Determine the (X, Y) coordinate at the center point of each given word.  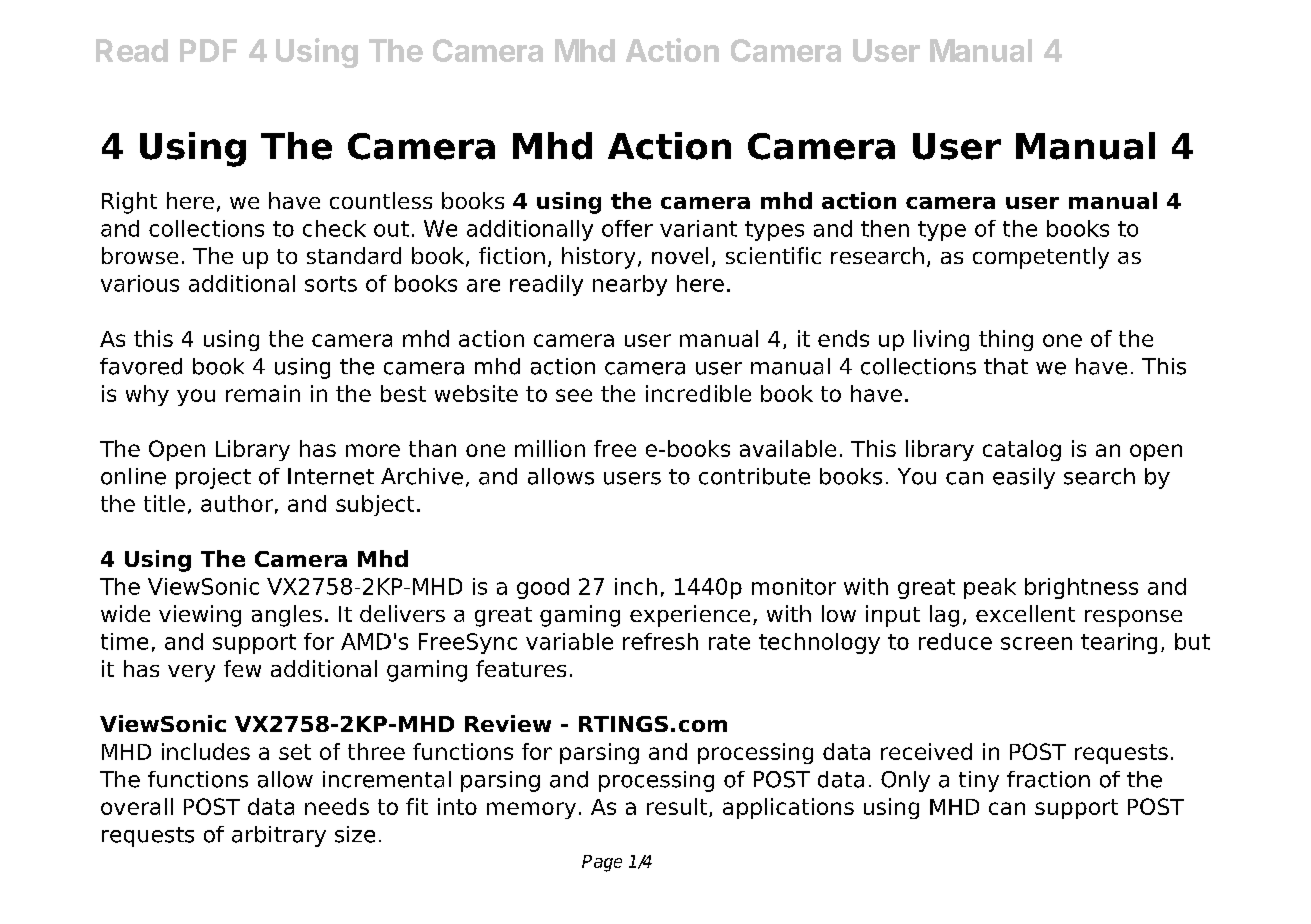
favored (141, 366)
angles (287, 616)
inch (636, 586)
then (885, 228)
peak (990, 588)
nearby (630, 285)
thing (1006, 340)
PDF (208, 50)
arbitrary (279, 836)
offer (627, 228)
